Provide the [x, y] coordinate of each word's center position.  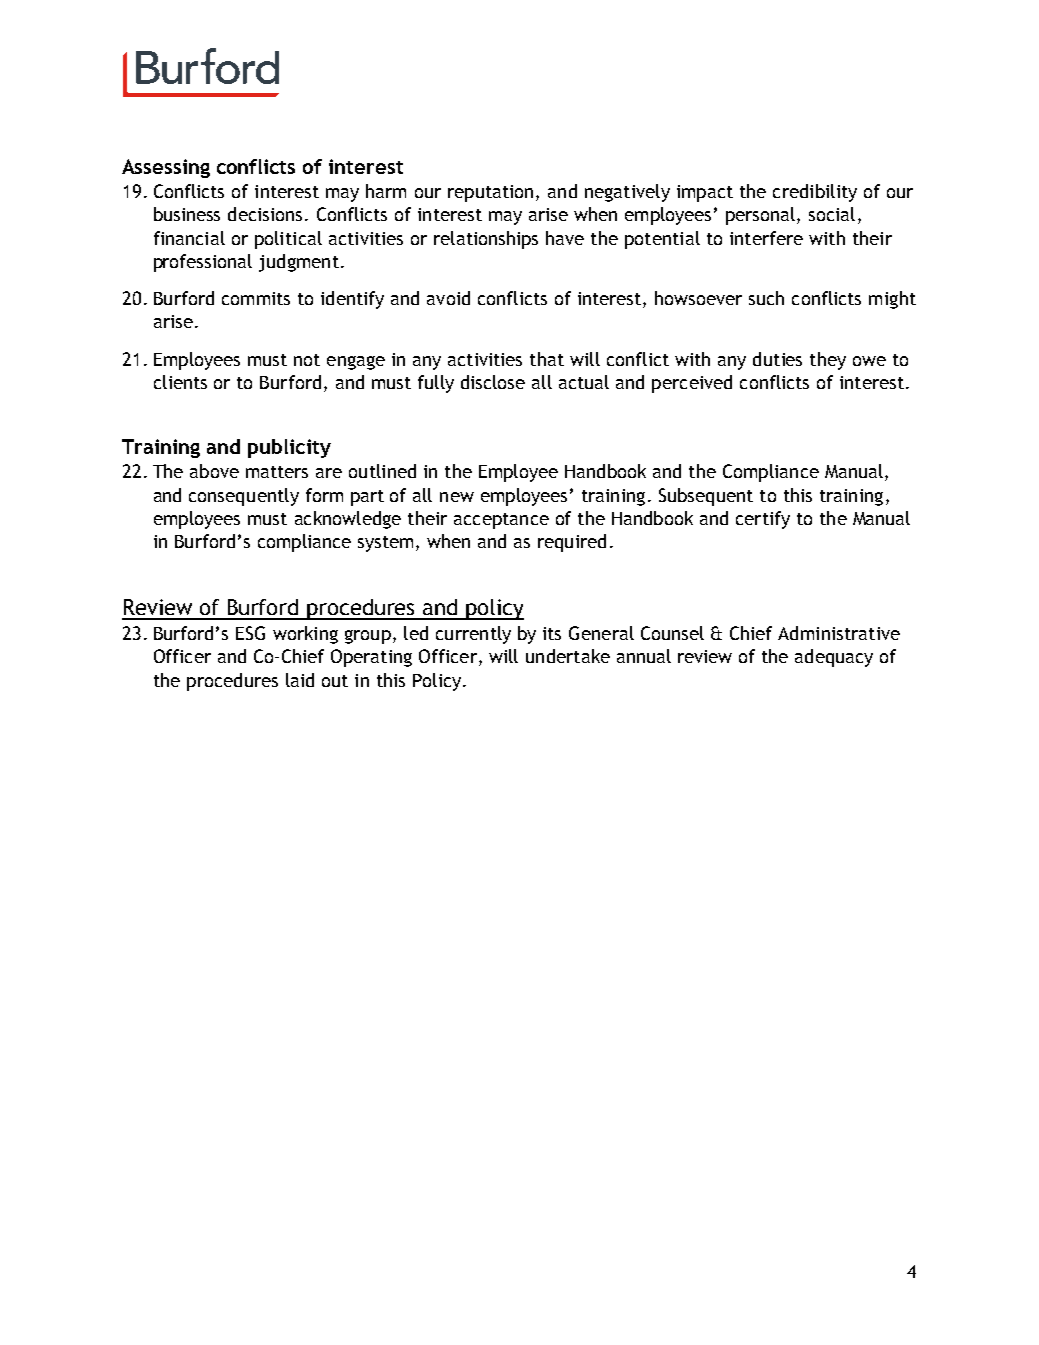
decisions [265, 214]
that [547, 359]
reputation [490, 193]
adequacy [834, 658]
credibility [815, 193]
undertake [568, 656]
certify [763, 520]
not [307, 360]
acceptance [501, 521]
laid [300, 680]
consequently [244, 497]
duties [777, 359]
